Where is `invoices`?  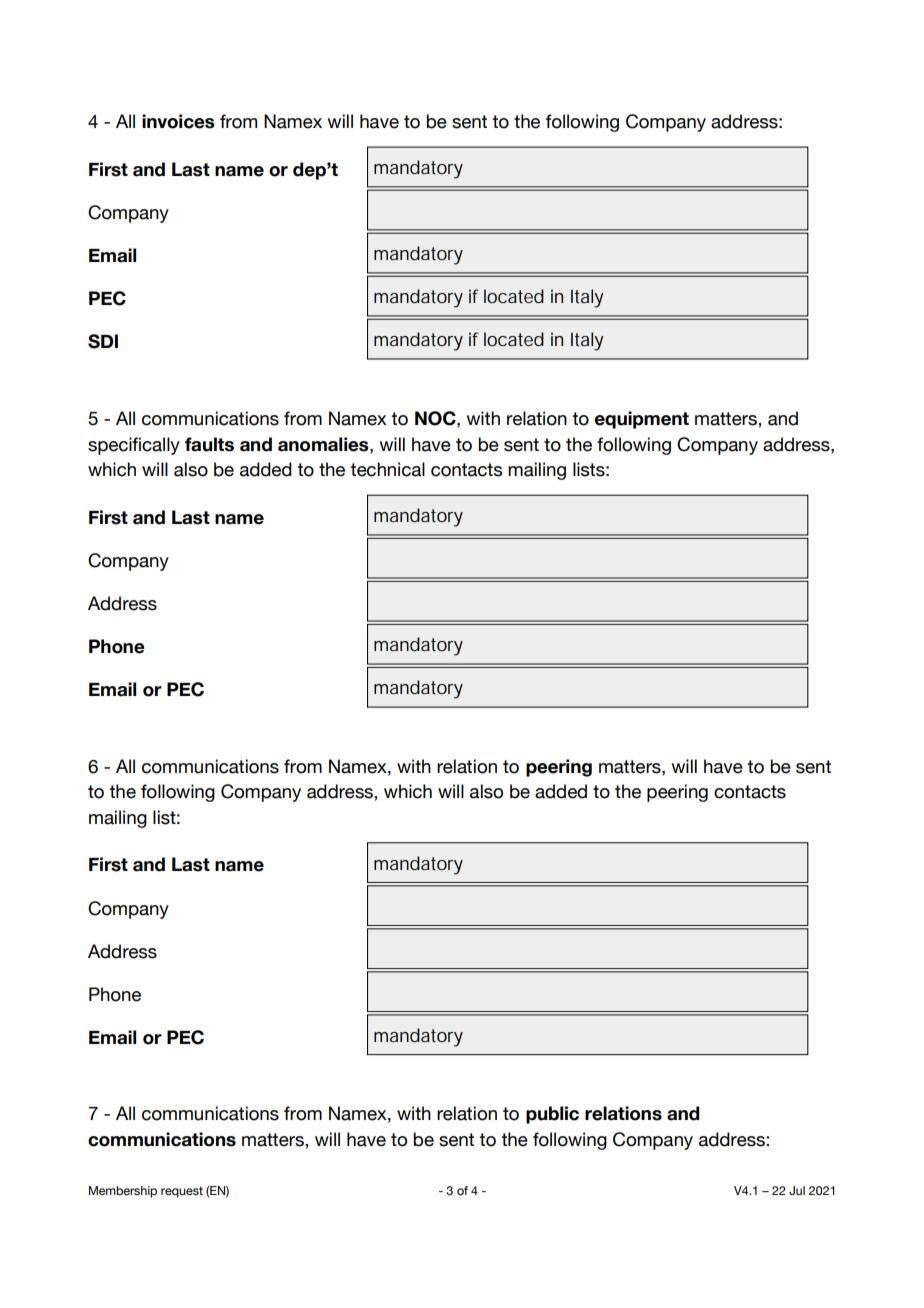
invoices is located at coordinates (178, 121).
